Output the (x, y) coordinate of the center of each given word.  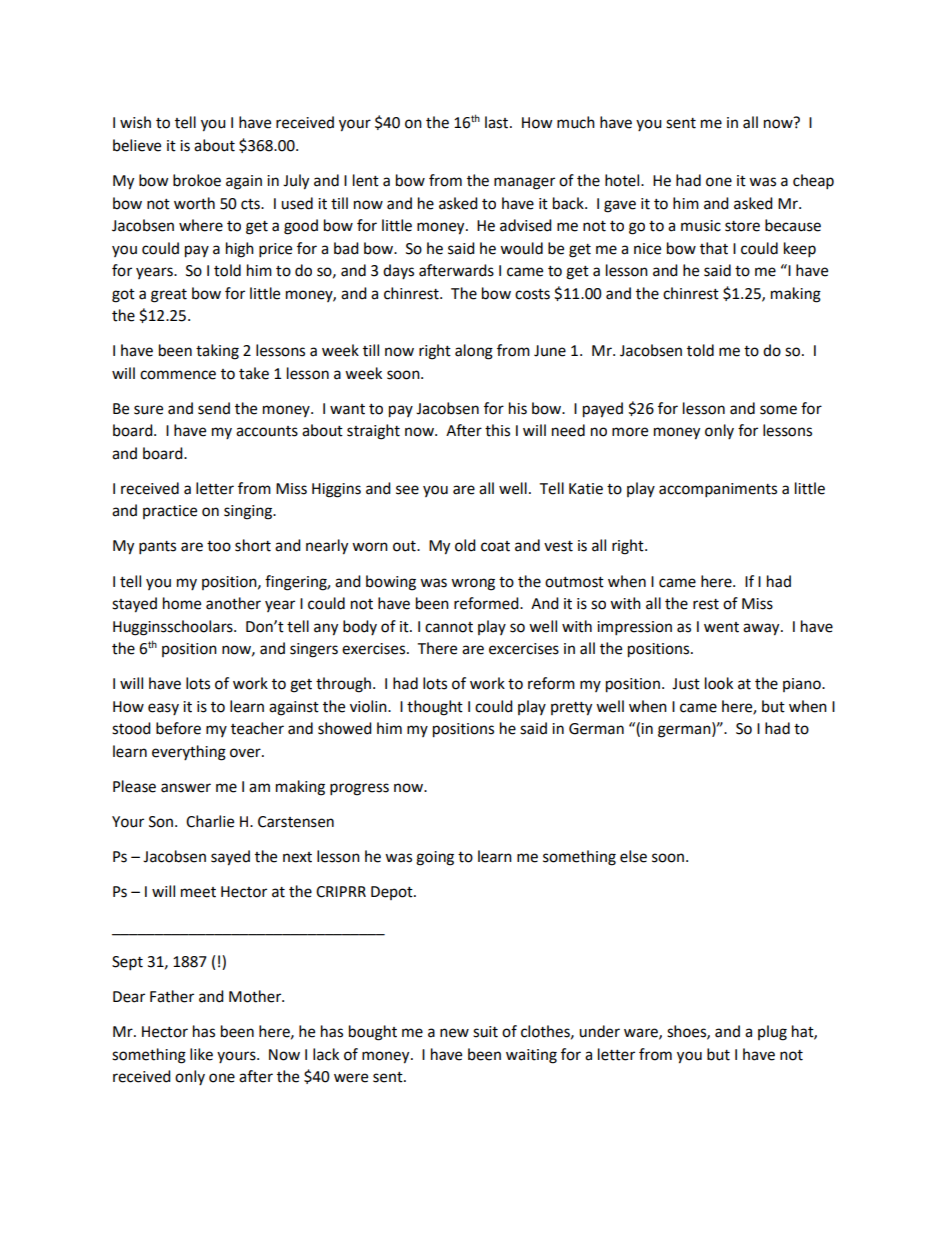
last (498, 122)
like (201, 1054)
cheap (813, 182)
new (454, 1033)
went (721, 627)
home (182, 603)
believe (137, 145)
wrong (473, 584)
